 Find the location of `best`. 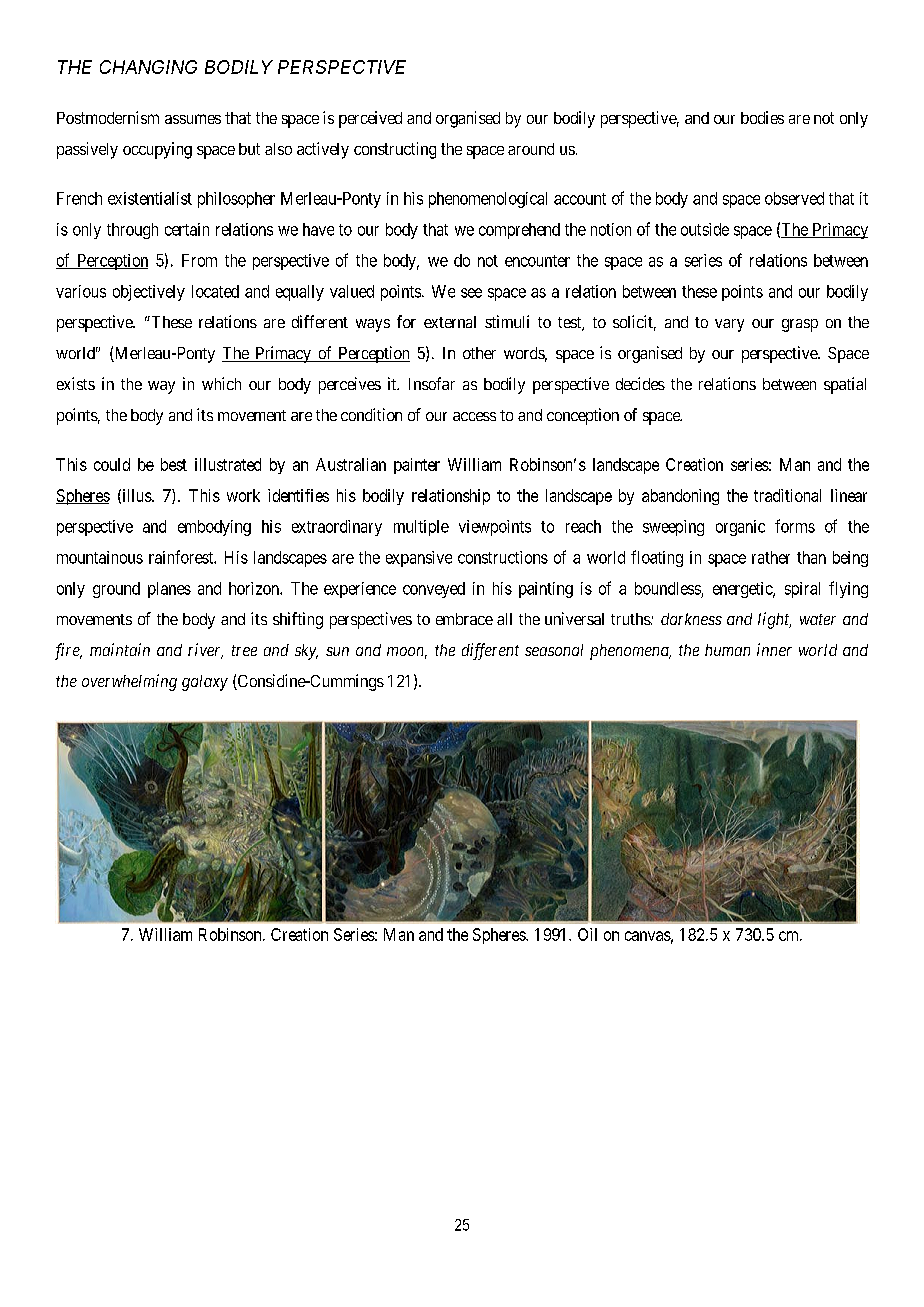

best is located at coordinates (174, 464).
